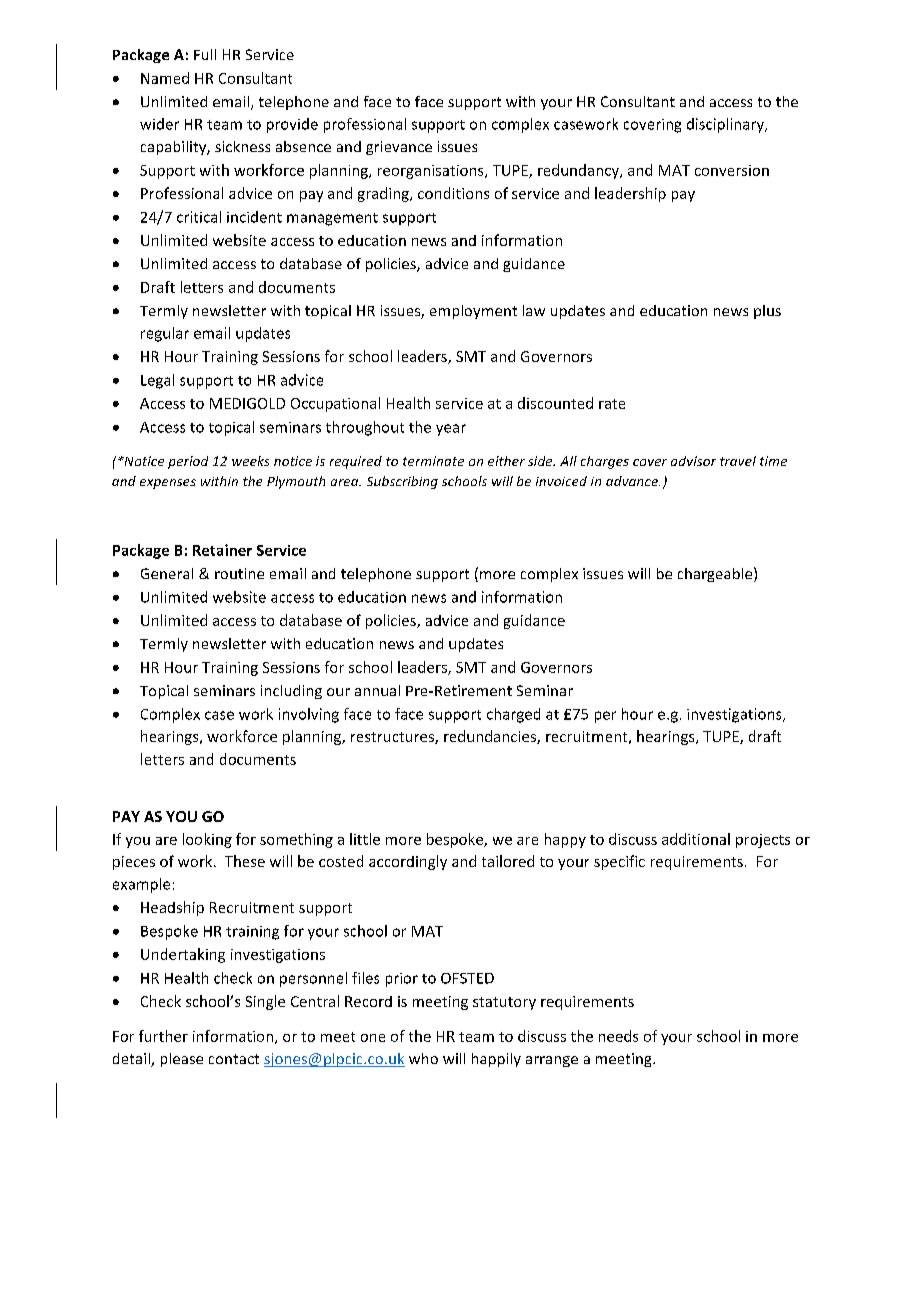 Image resolution: width=924 pixels, height=1308 pixels. Describe the element at coordinates (451, 430) in the image. I see `year` at that location.
